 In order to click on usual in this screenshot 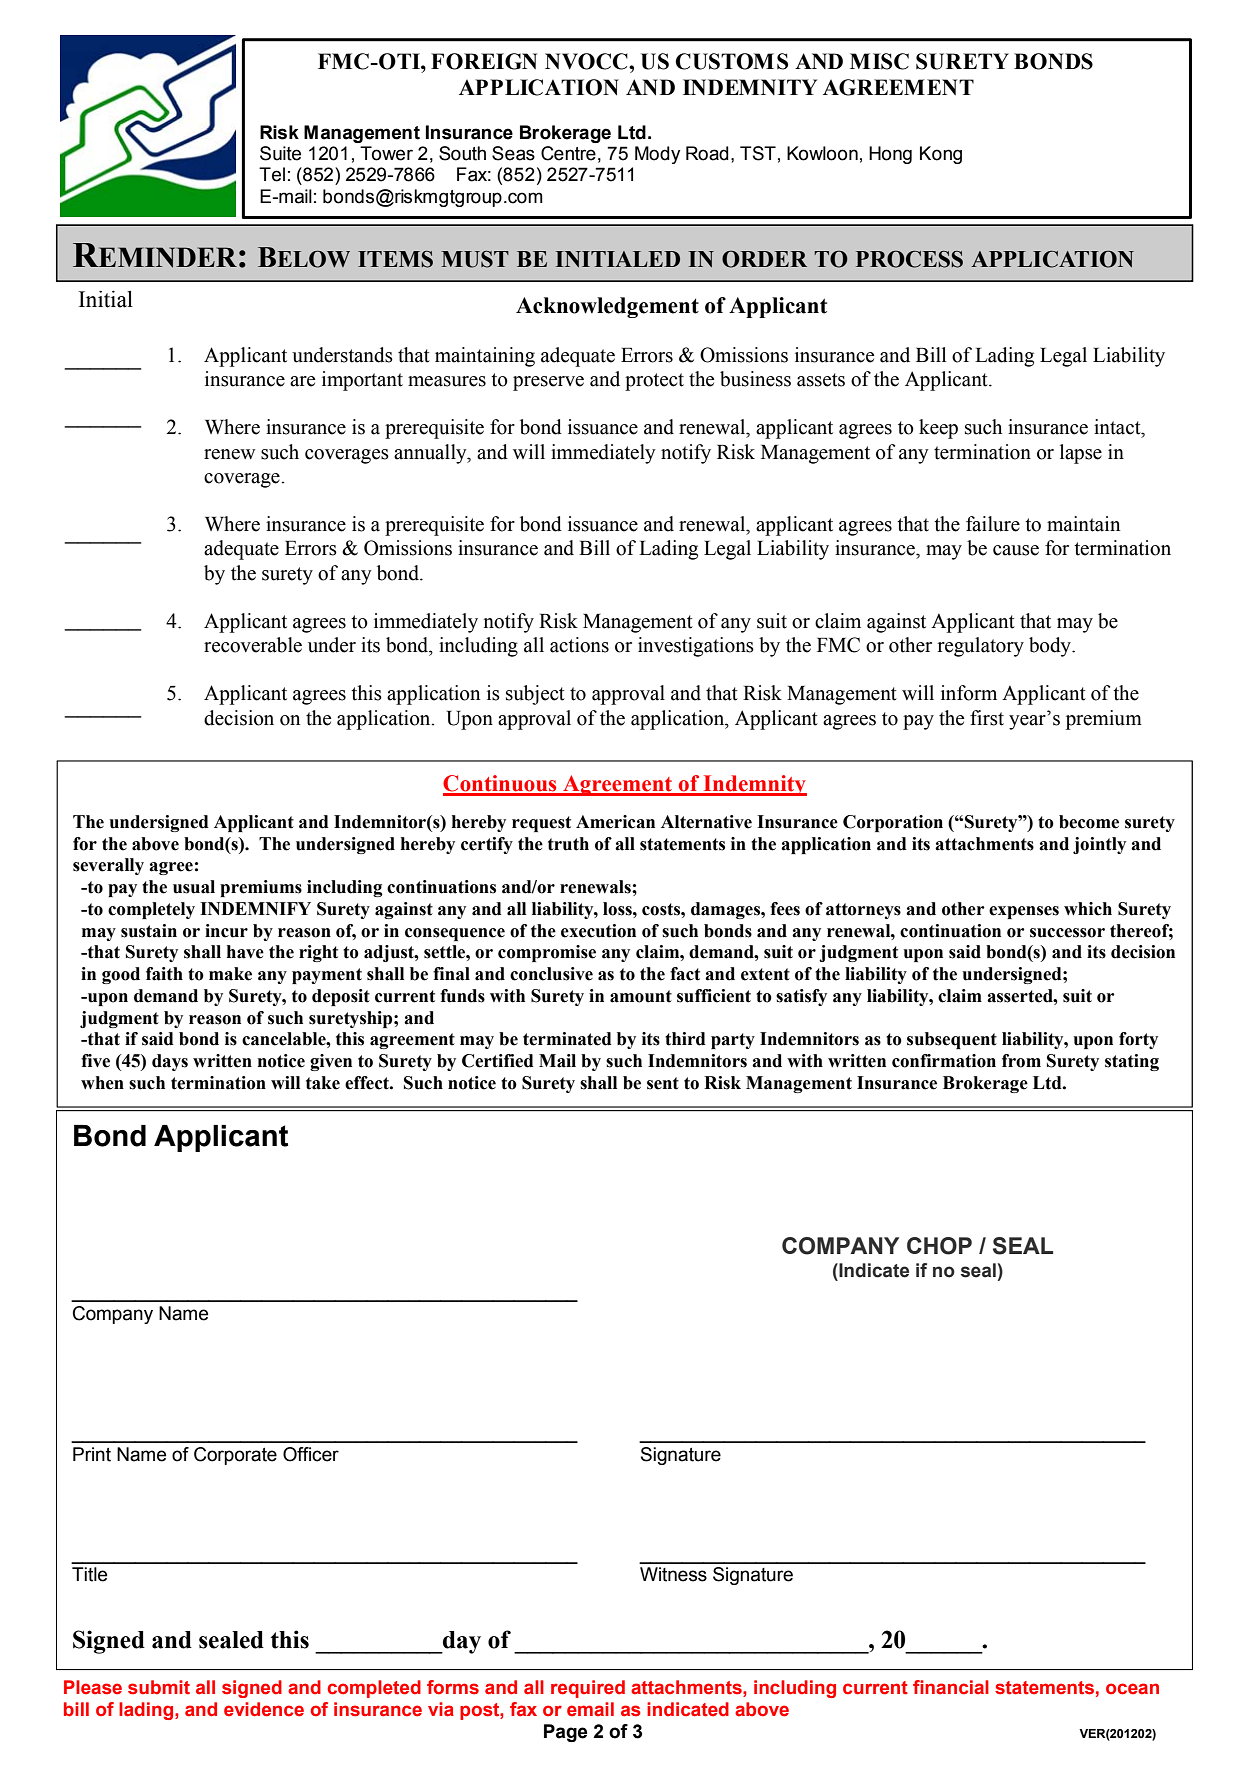, I will do `click(194, 887)`.
